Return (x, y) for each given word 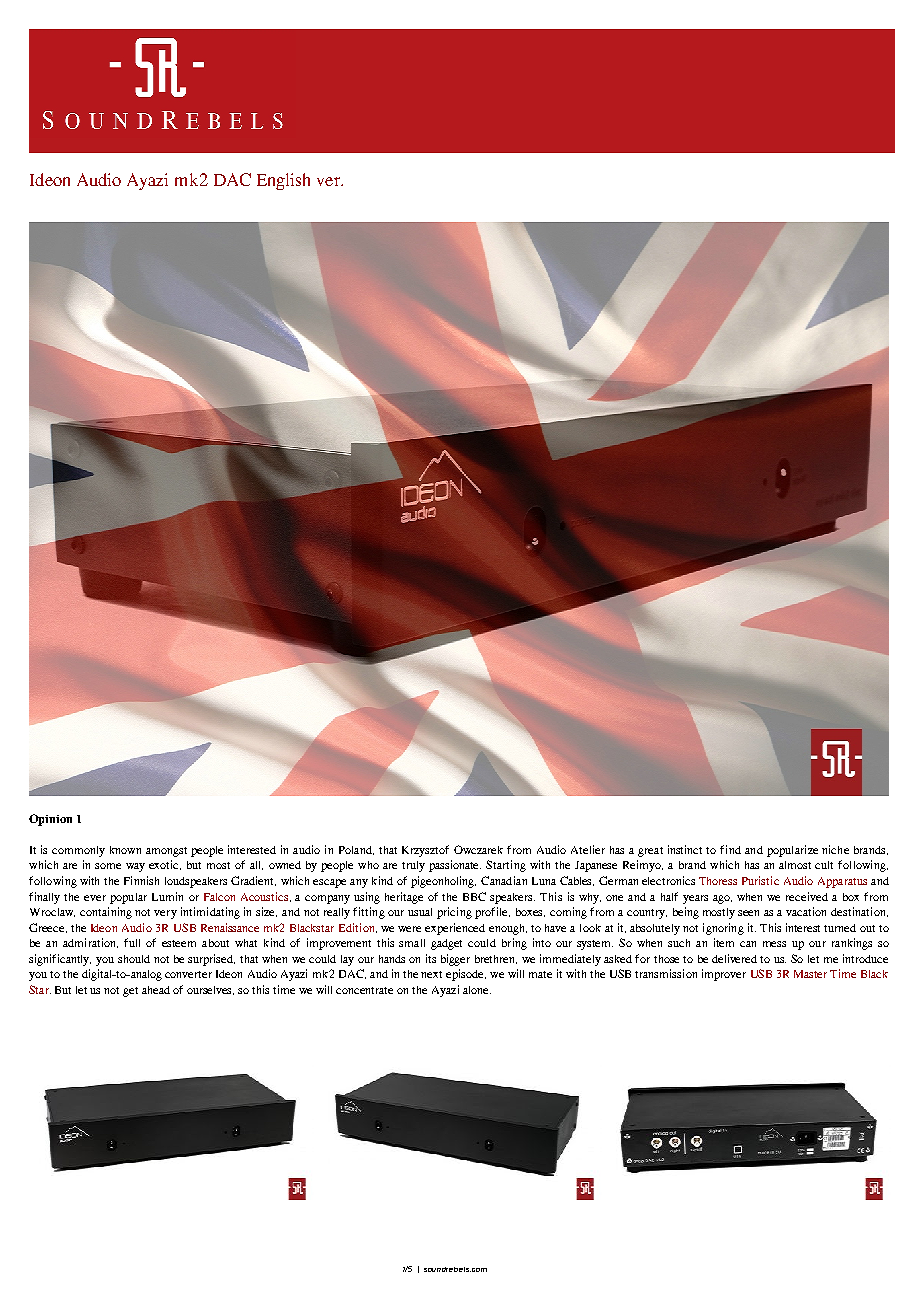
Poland (356, 850)
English (283, 181)
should (134, 959)
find (730, 849)
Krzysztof (425, 851)
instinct (685, 849)
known (125, 850)
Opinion (50, 820)
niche (835, 849)
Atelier (588, 849)
